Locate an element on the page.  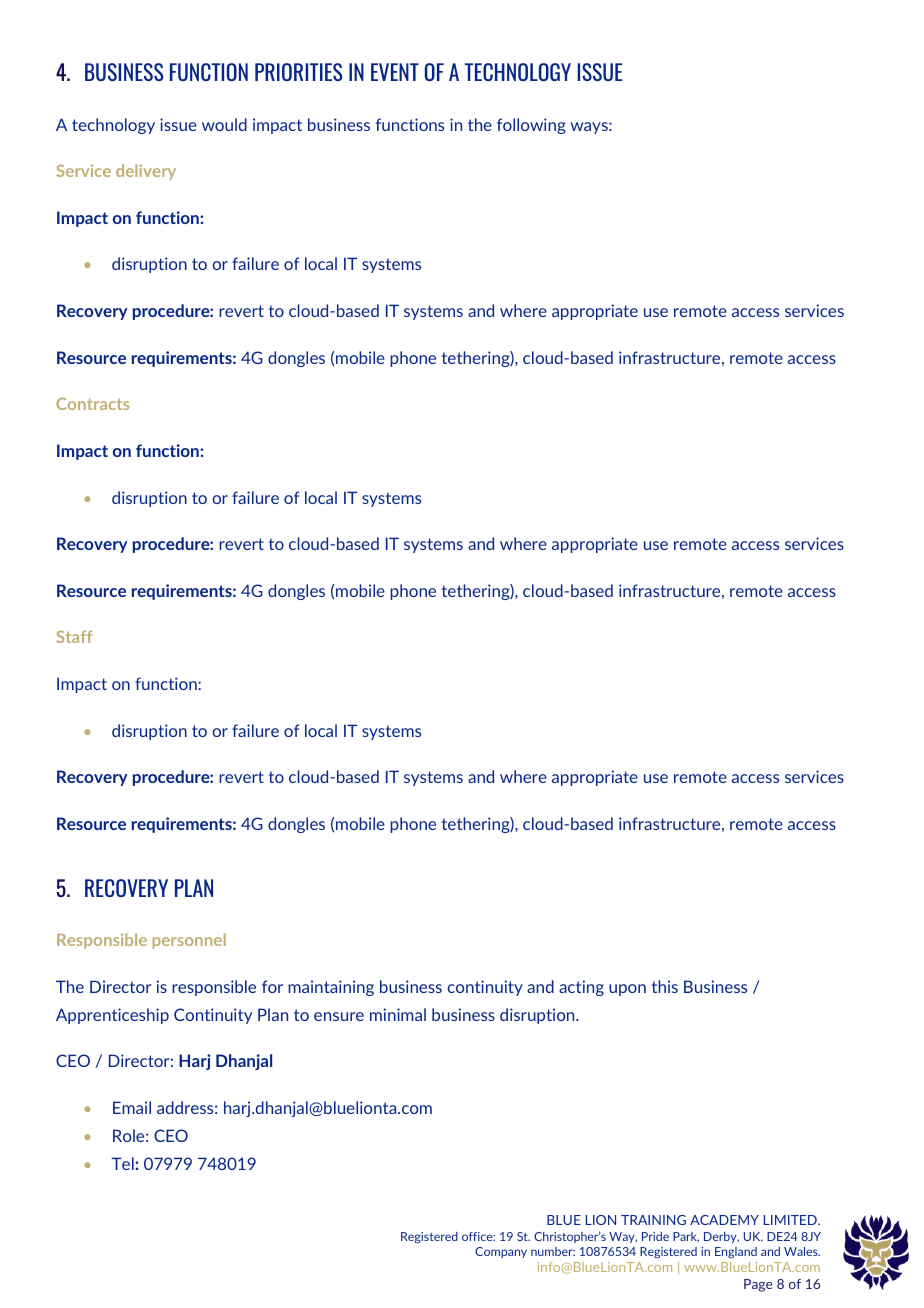
Contracts is located at coordinates (92, 404).
